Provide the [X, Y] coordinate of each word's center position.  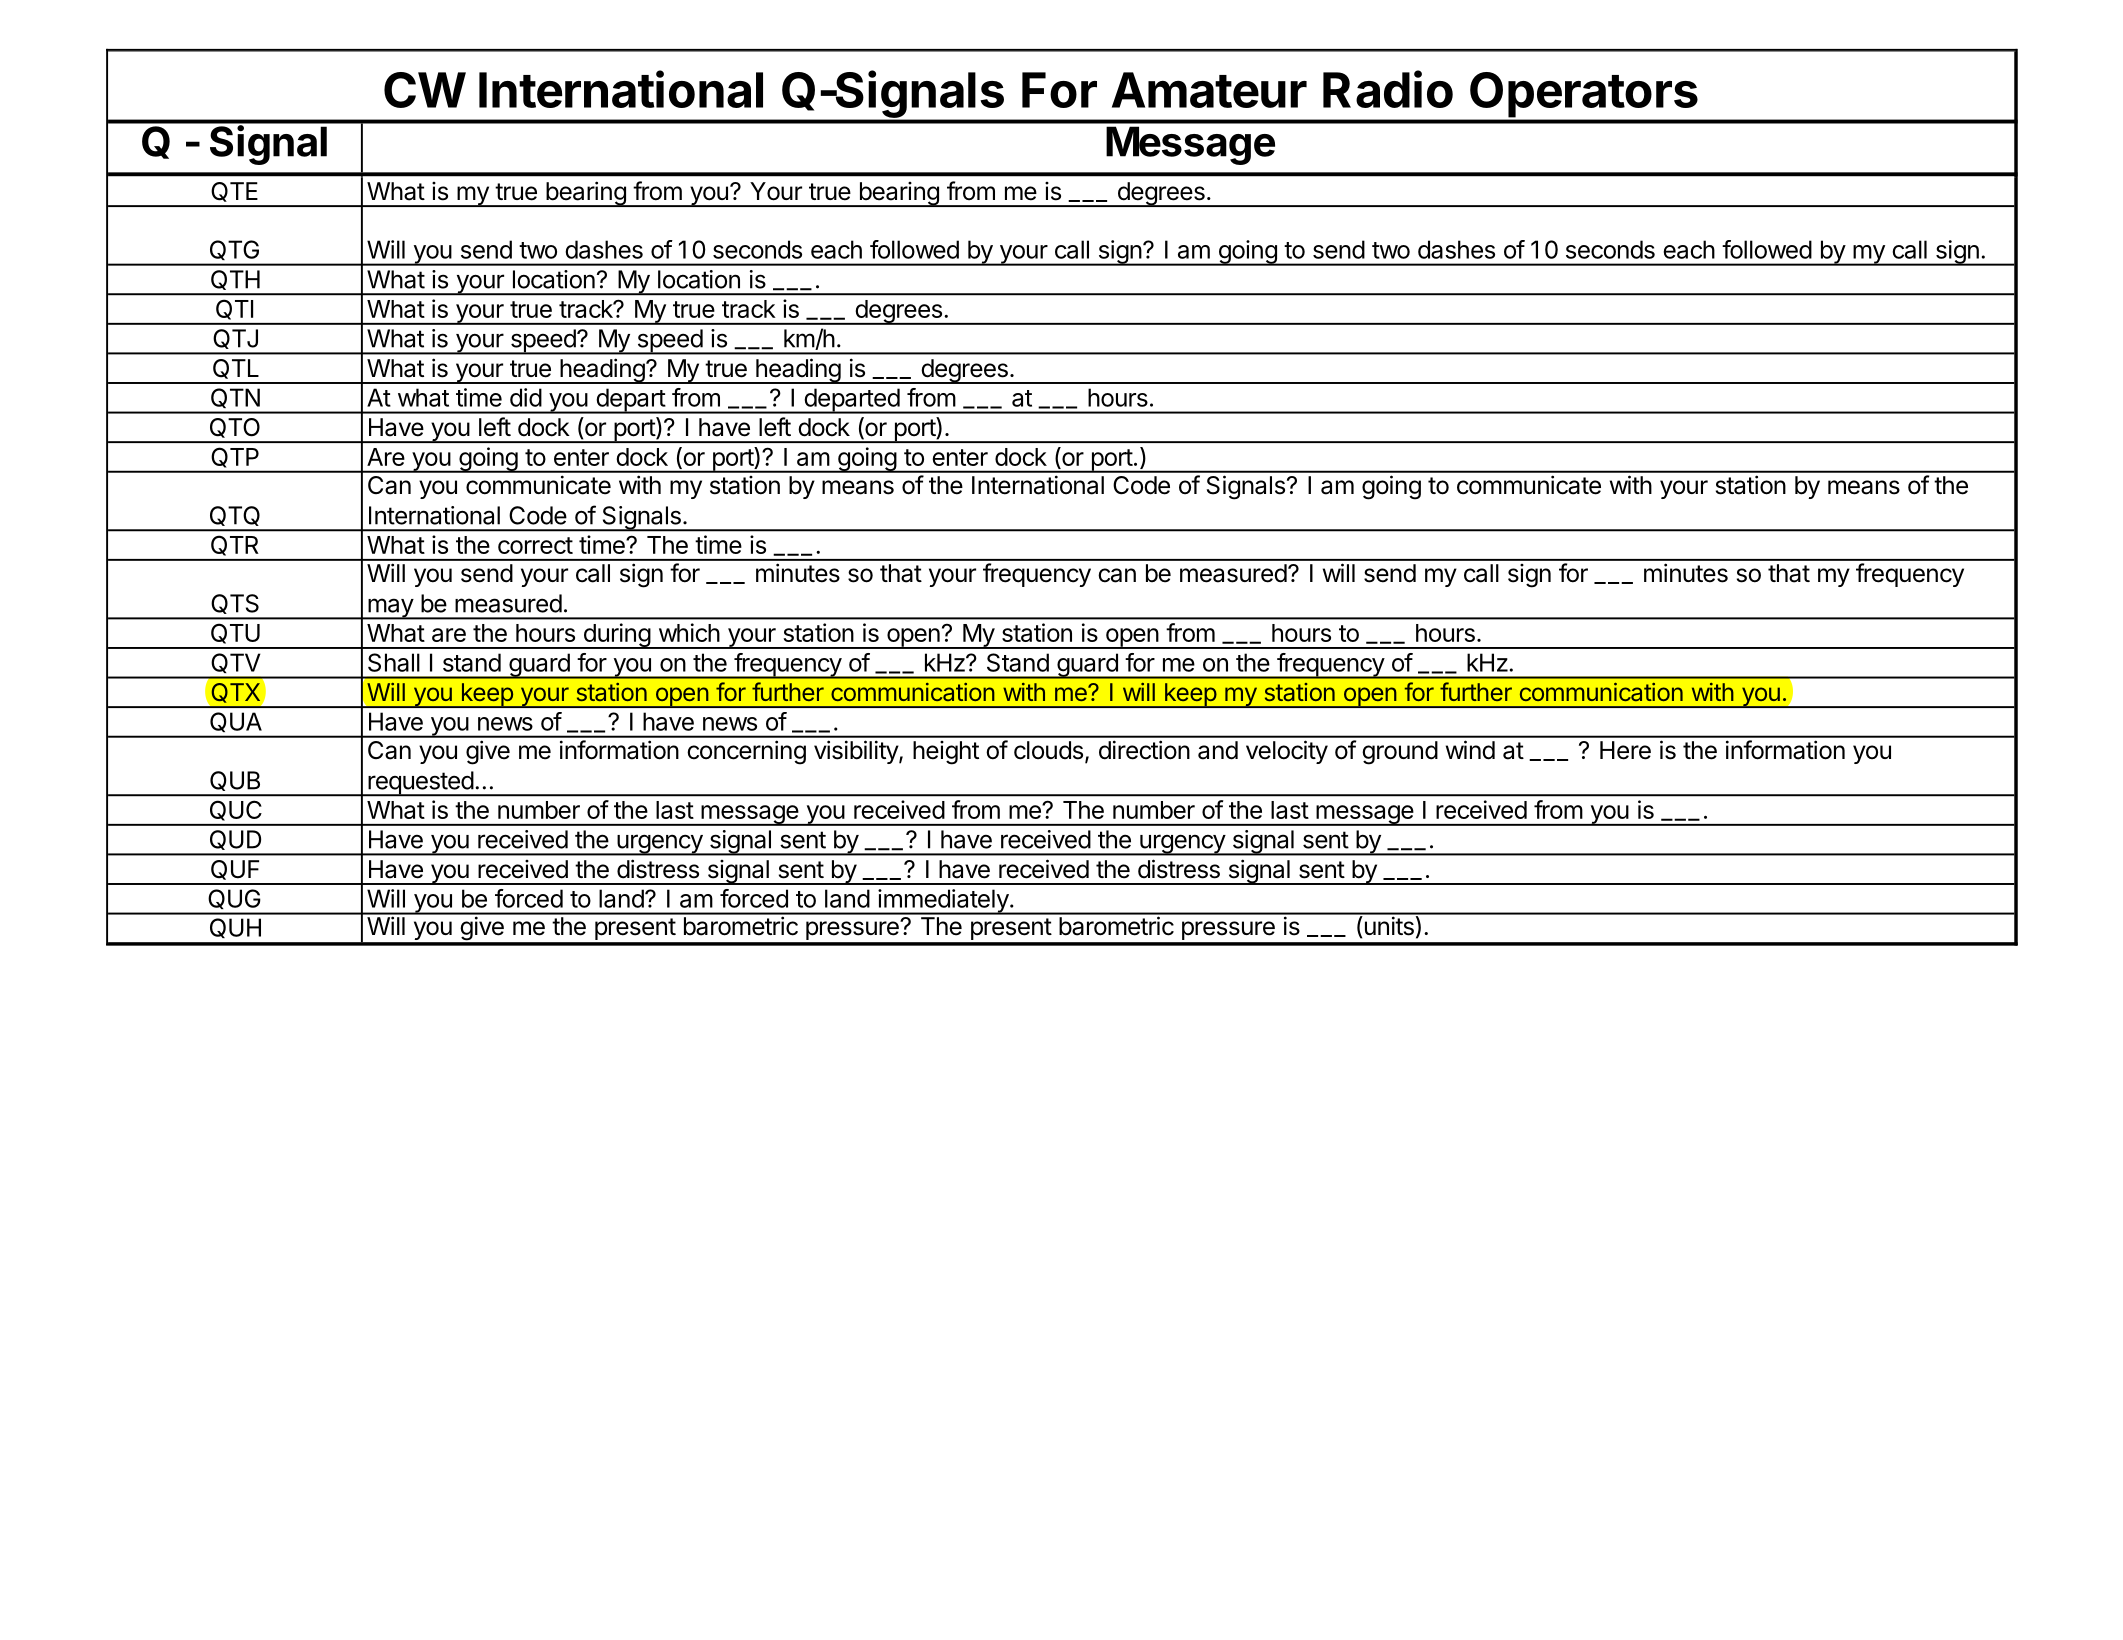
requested [420, 784]
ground [1400, 753]
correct [535, 545]
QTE [234, 192]
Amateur [1209, 90]
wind [1470, 750]
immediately [943, 902]
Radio [1388, 89]
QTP [235, 458]
